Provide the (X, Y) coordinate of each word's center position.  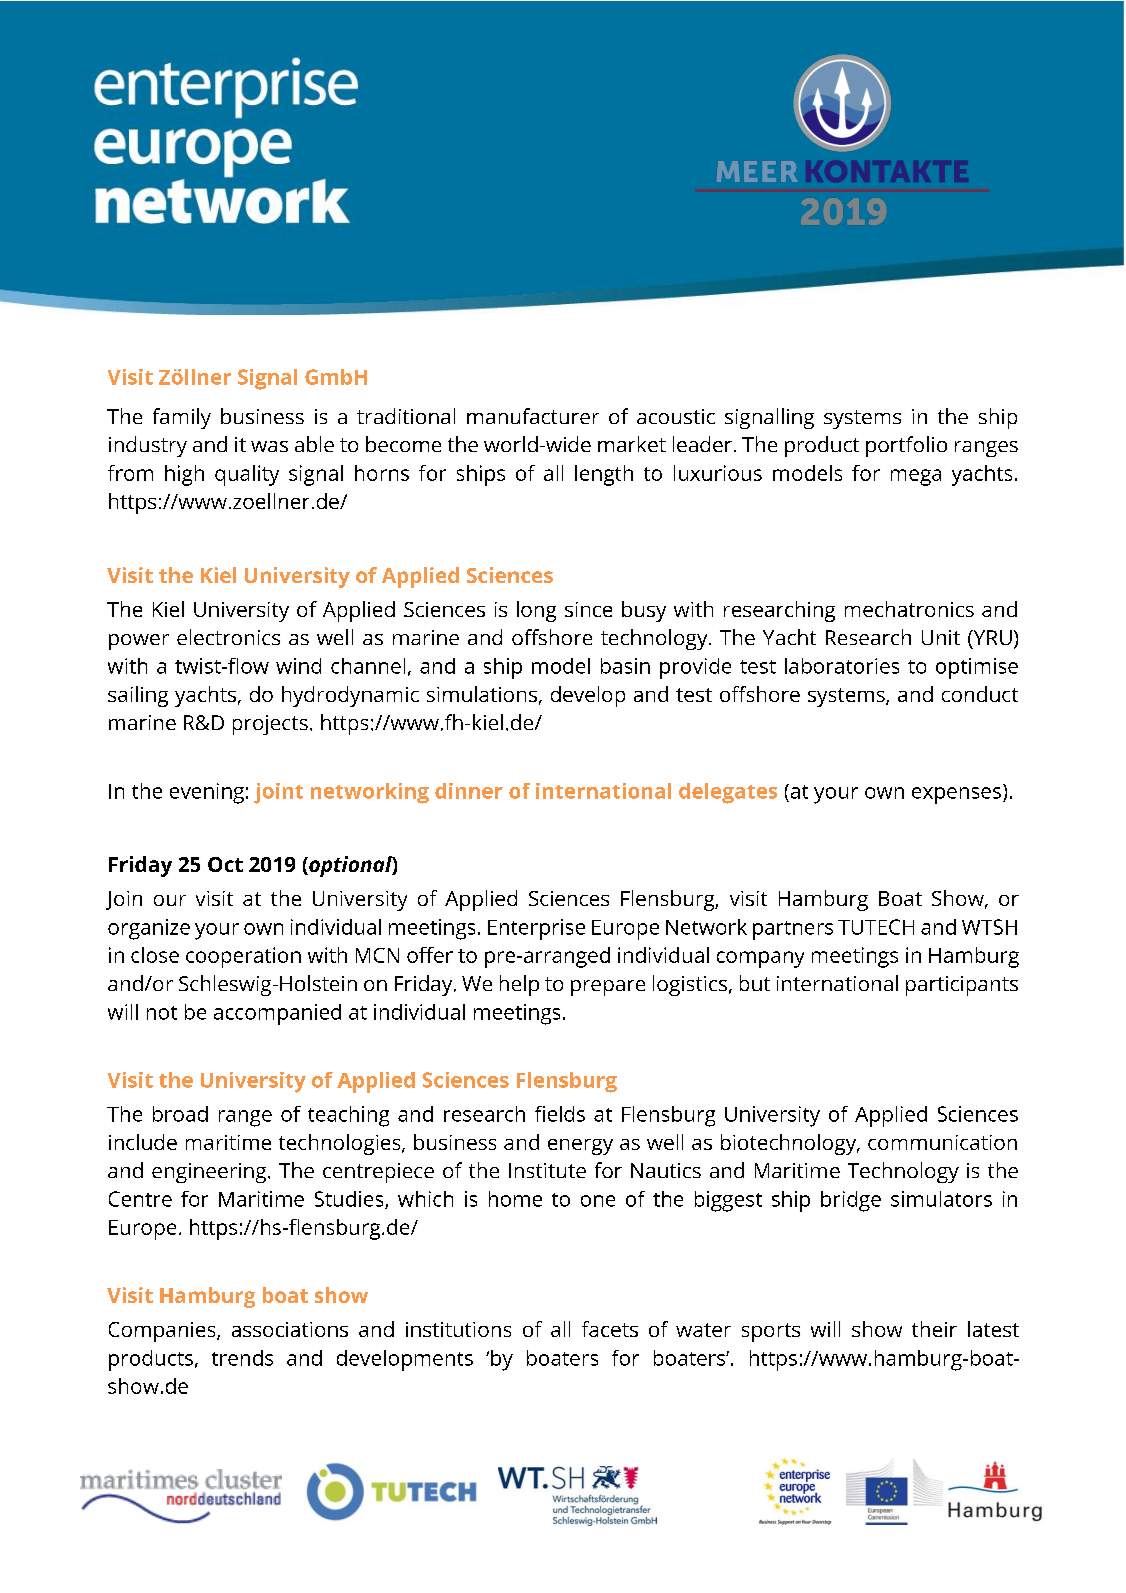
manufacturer (533, 416)
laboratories (842, 666)
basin (625, 666)
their (934, 1329)
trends (242, 1358)
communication (942, 1142)
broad (180, 1114)
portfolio (906, 446)
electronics (228, 637)
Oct (225, 864)
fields (560, 1114)
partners (793, 930)
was (269, 446)
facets (610, 1329)
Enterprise (536, 929)
